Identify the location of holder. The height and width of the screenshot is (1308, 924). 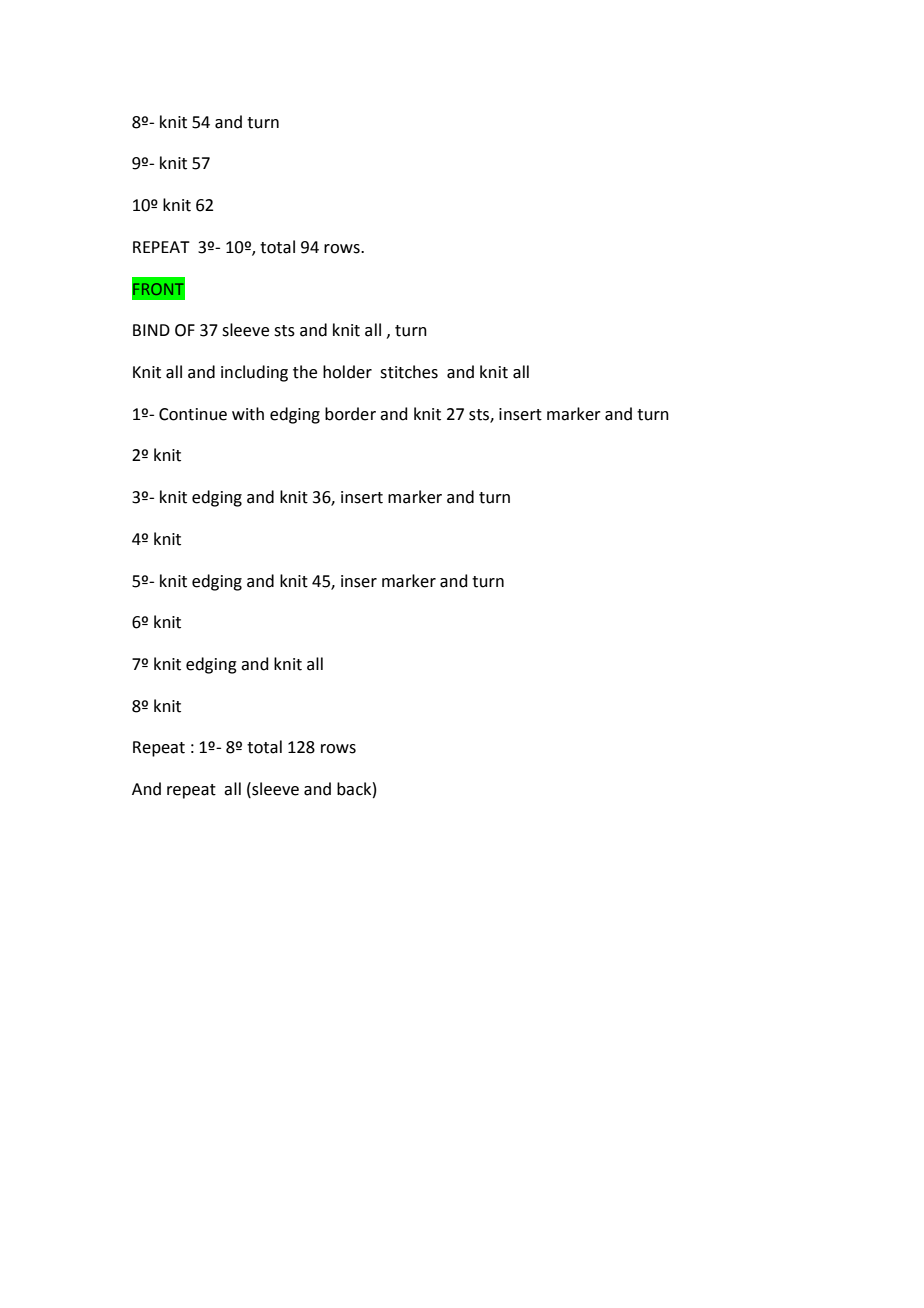
(347, 372).
